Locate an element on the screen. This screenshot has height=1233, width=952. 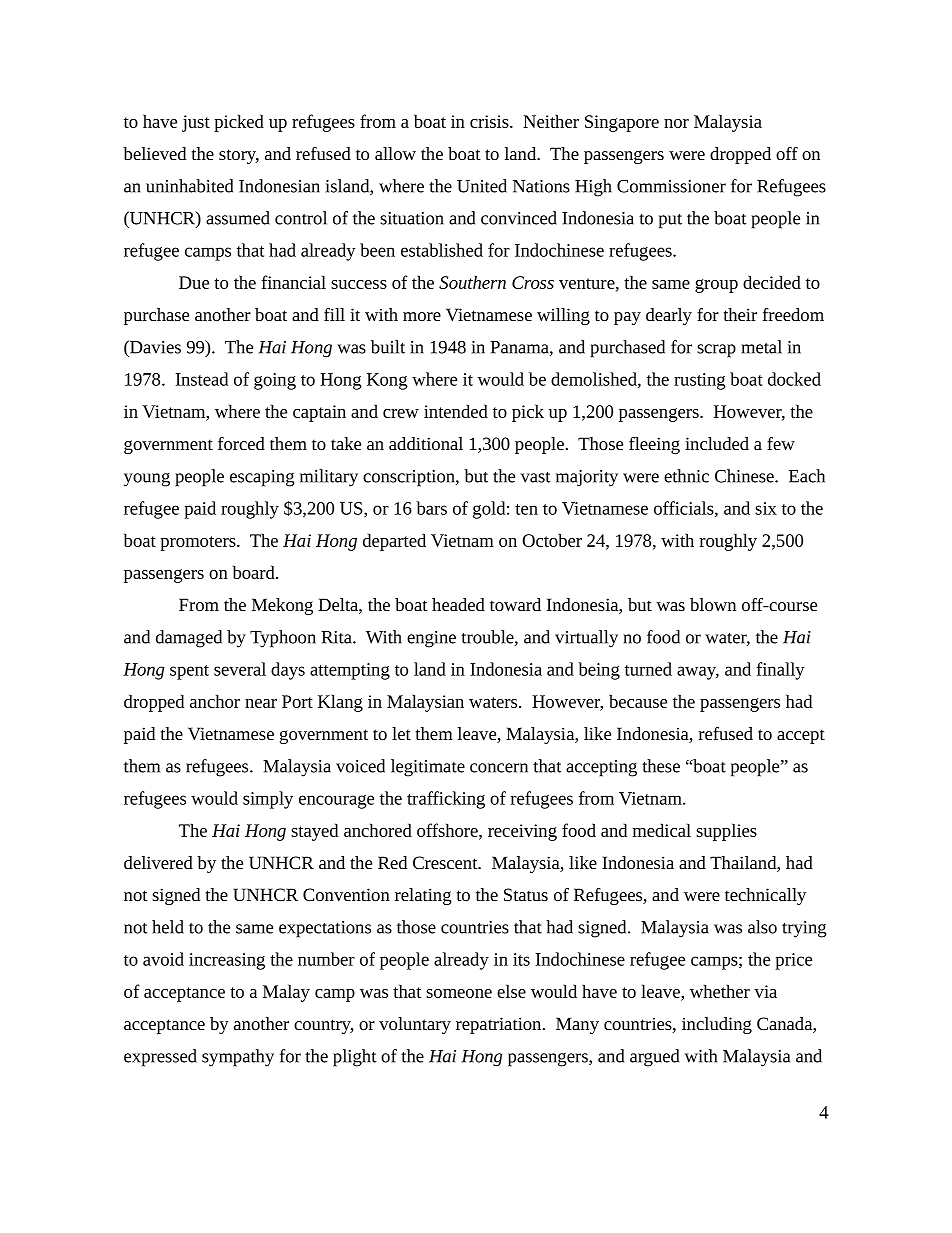
away is located at coordinates (698, 673).
